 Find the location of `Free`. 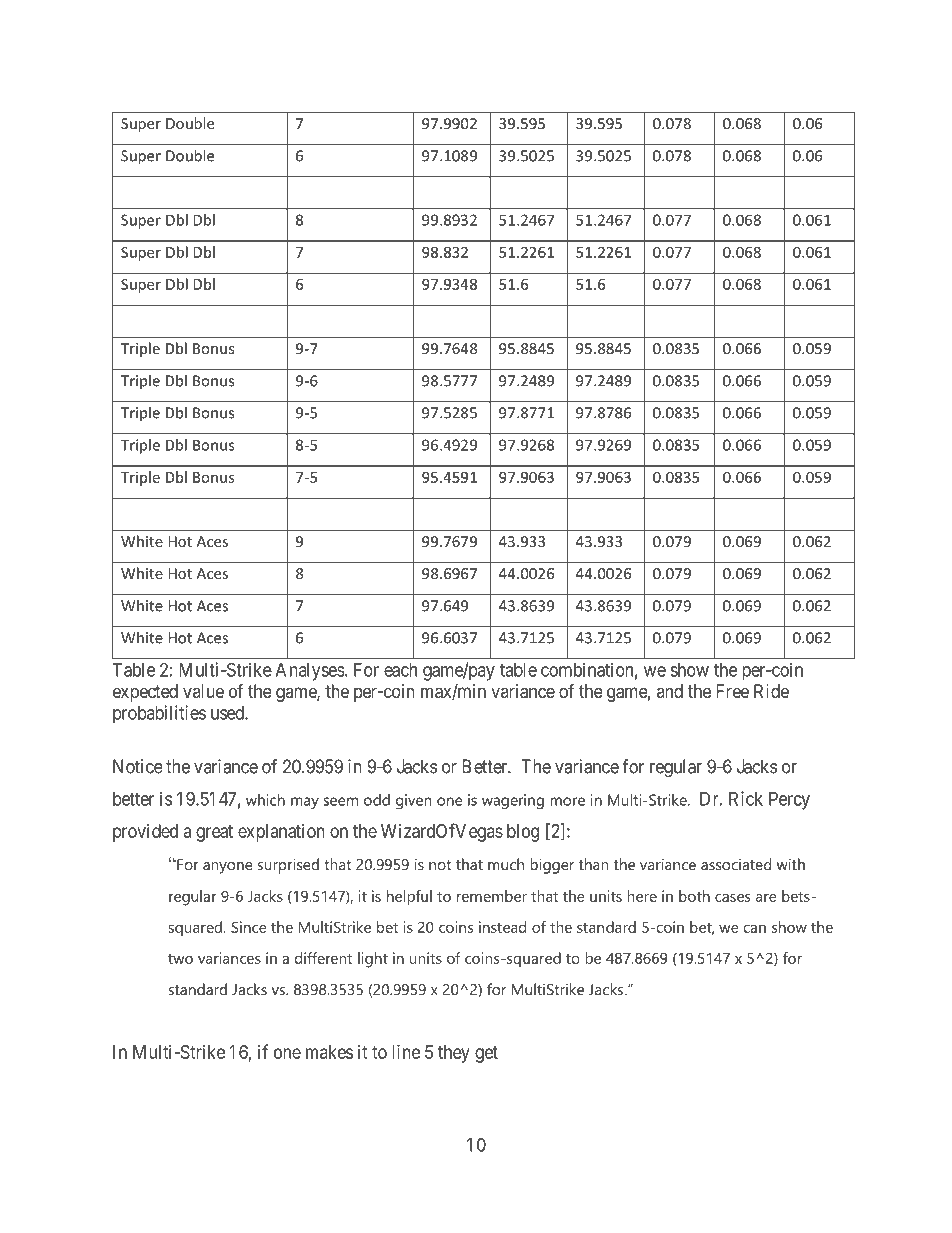

Free is located at coordinates (732, 691).
